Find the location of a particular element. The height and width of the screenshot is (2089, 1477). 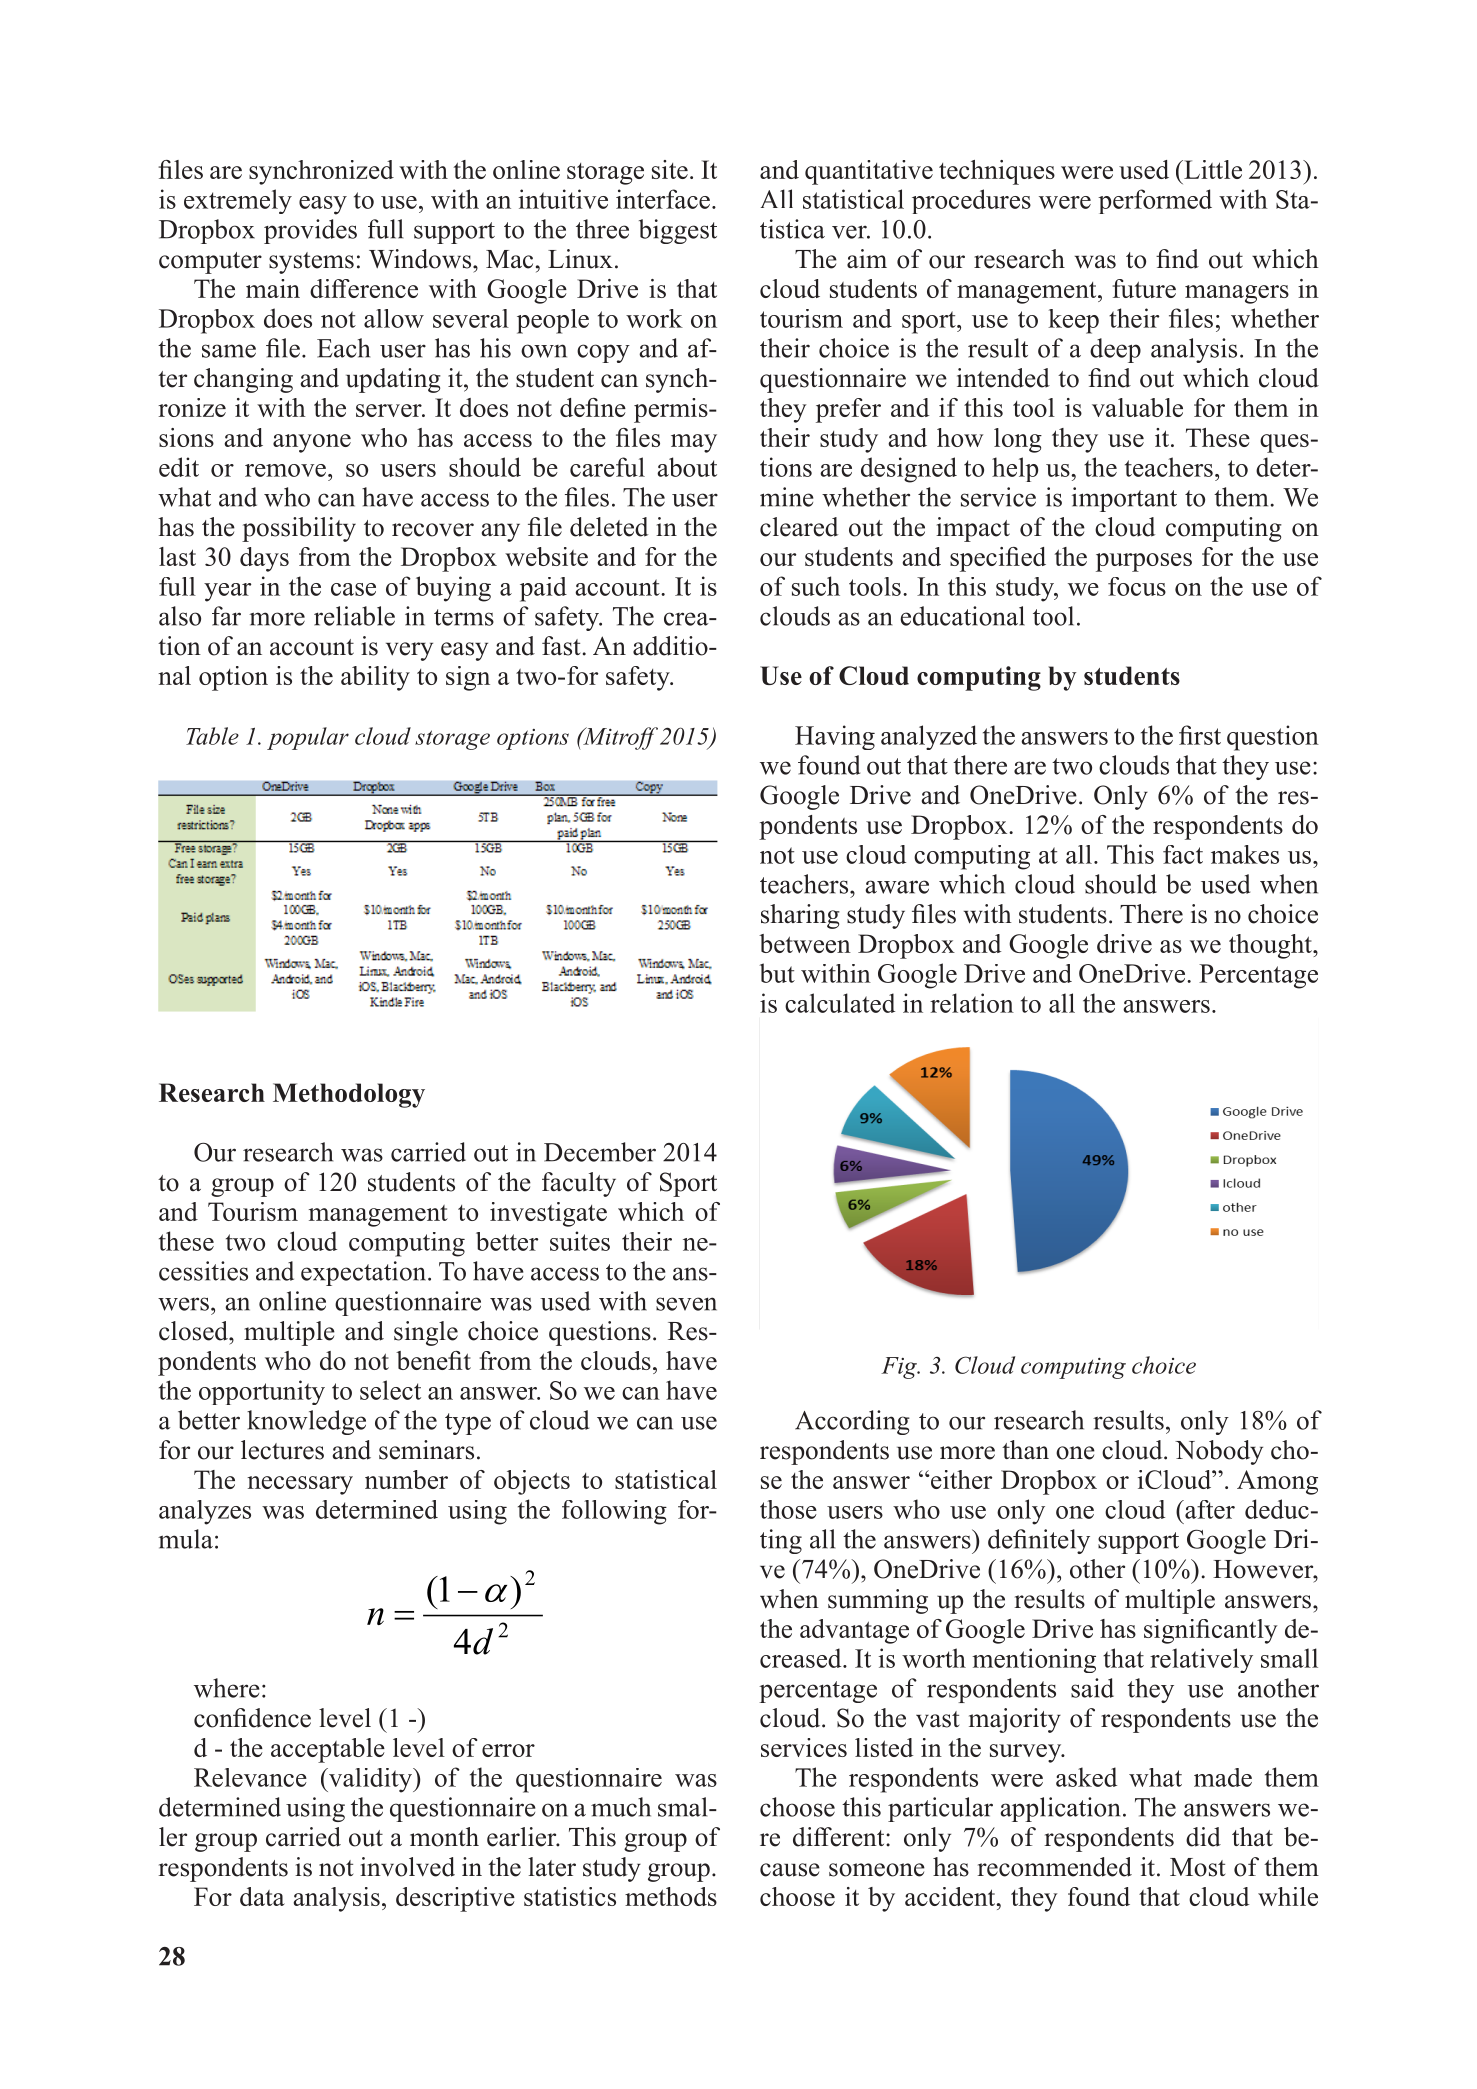

but is located at coordinates (777, 973).
